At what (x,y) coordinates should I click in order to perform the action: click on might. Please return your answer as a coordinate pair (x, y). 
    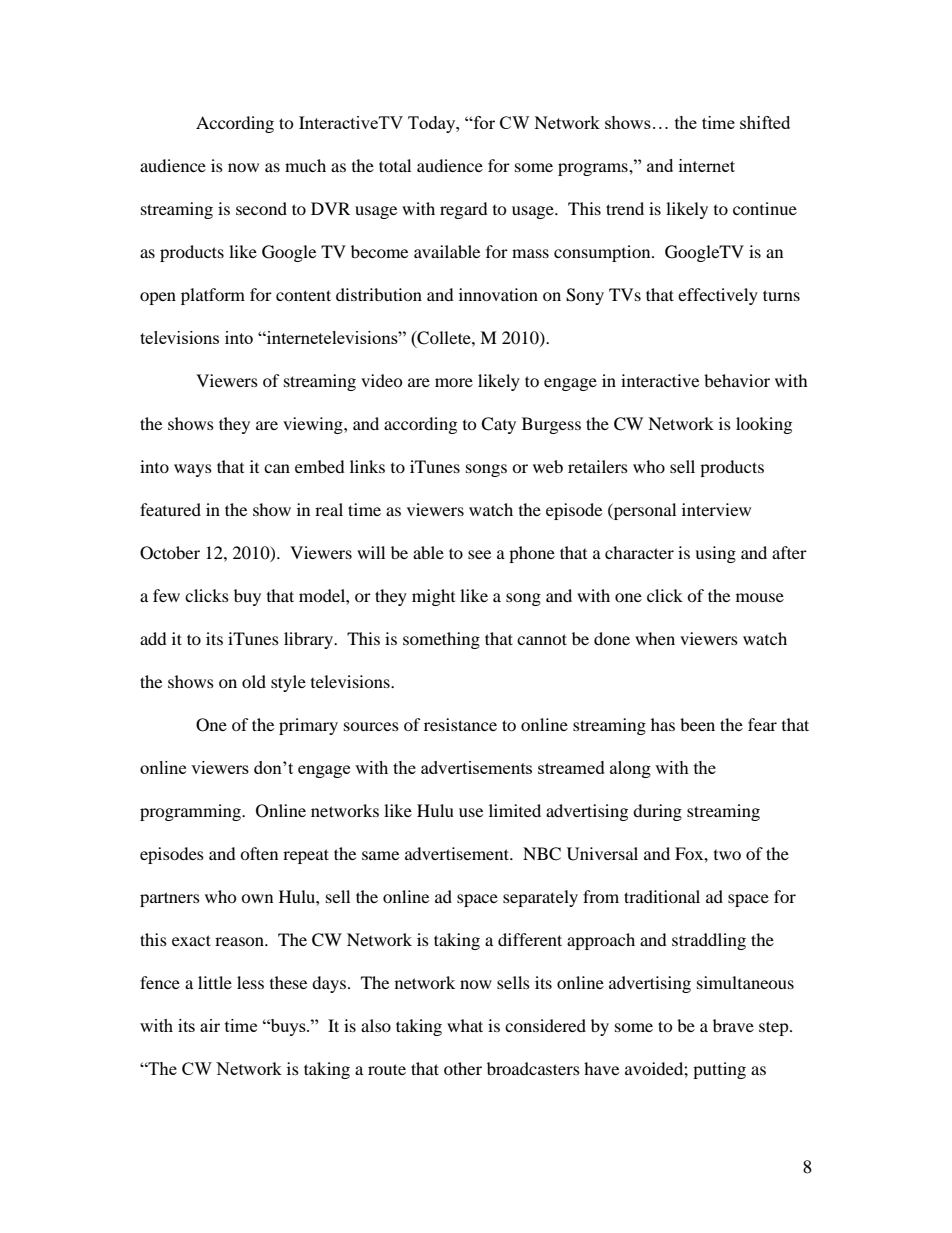
    Looking at the image, I should click on (433, 597).
